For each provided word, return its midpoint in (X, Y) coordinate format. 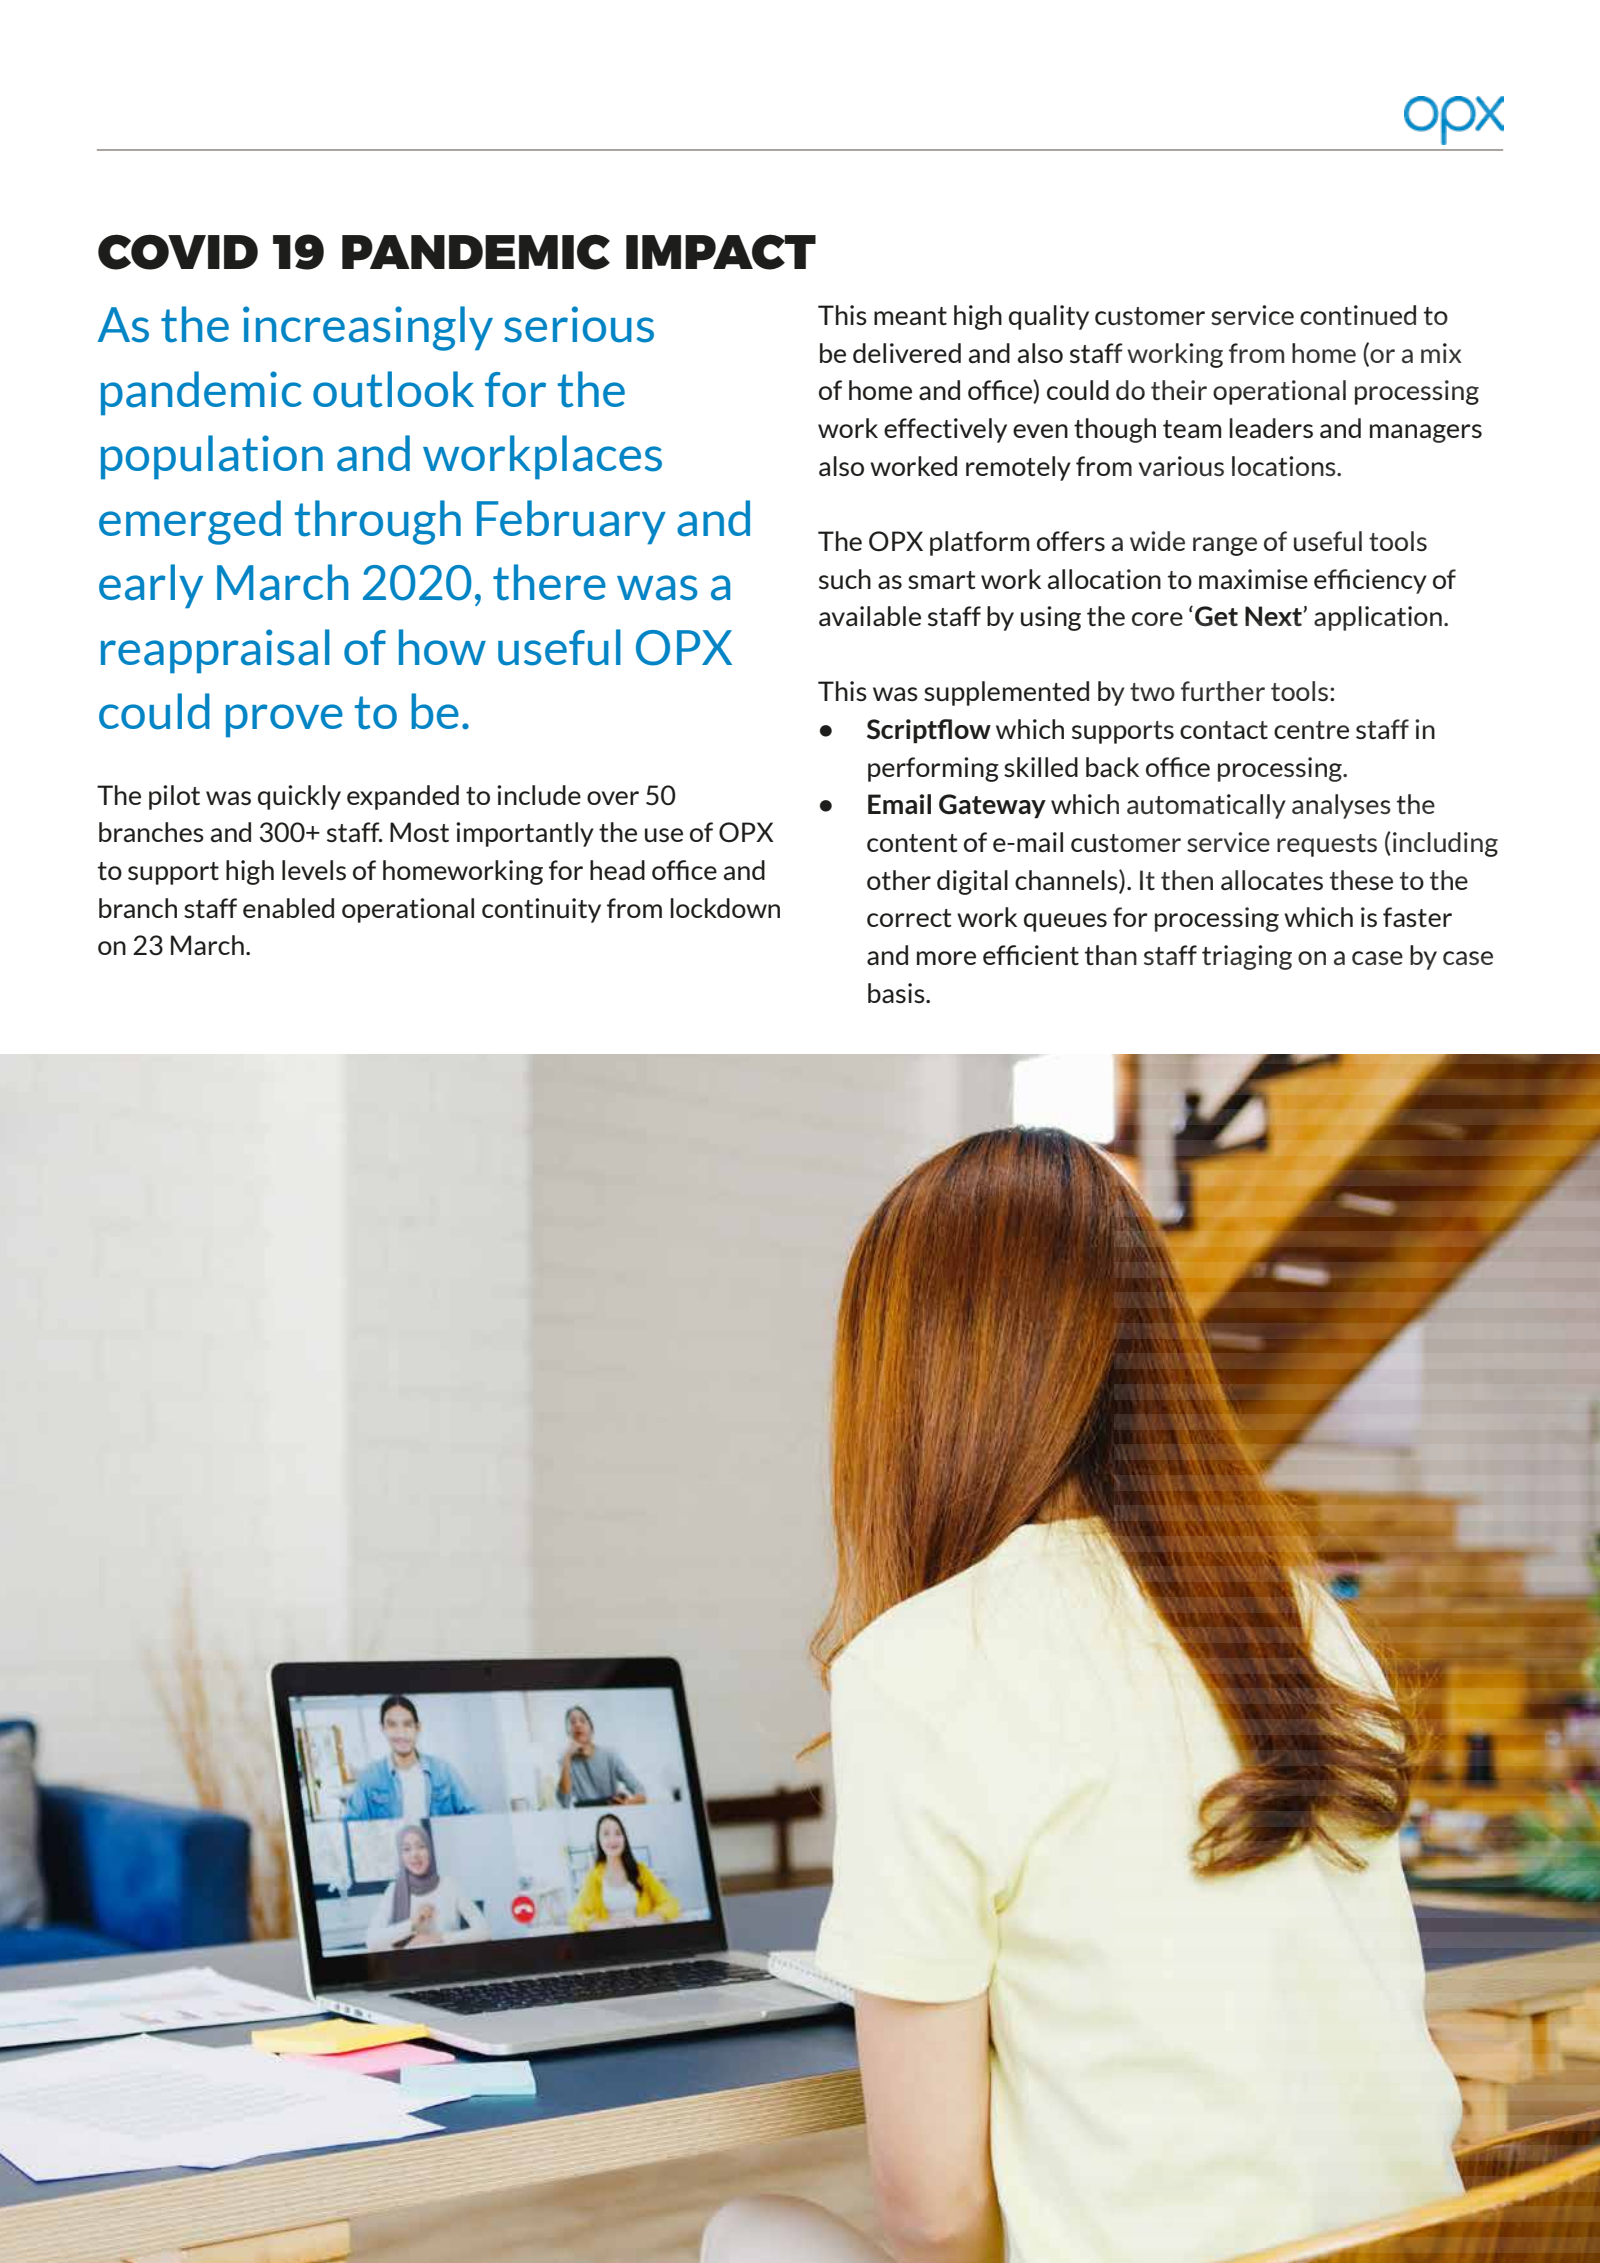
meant (910, 316)
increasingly (368, 328)
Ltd (1488, 2146)
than (1111, 955)
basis (897, 993)
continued (1358, 315)
